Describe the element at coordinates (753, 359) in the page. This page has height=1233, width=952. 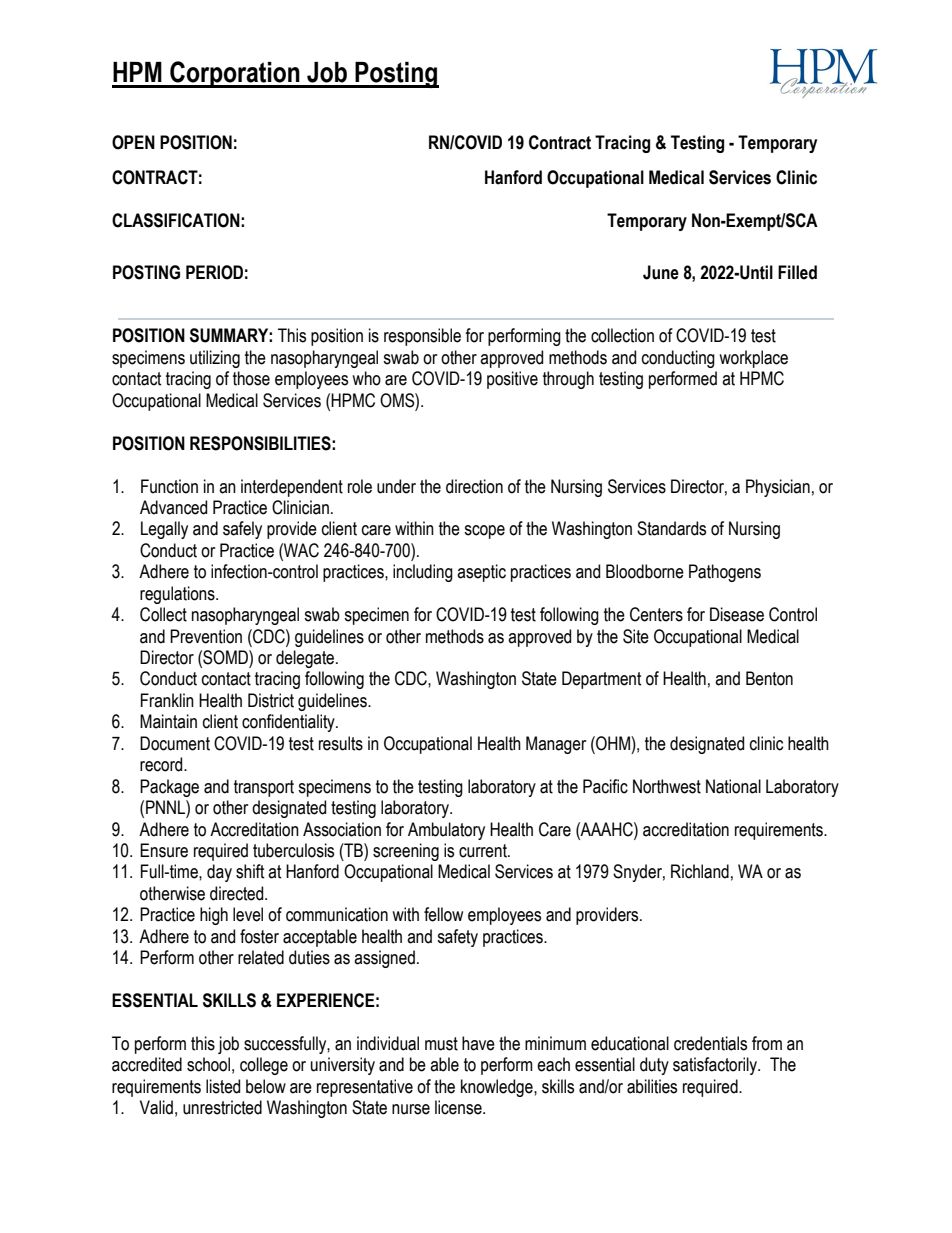
I see `workplace` at that location.
